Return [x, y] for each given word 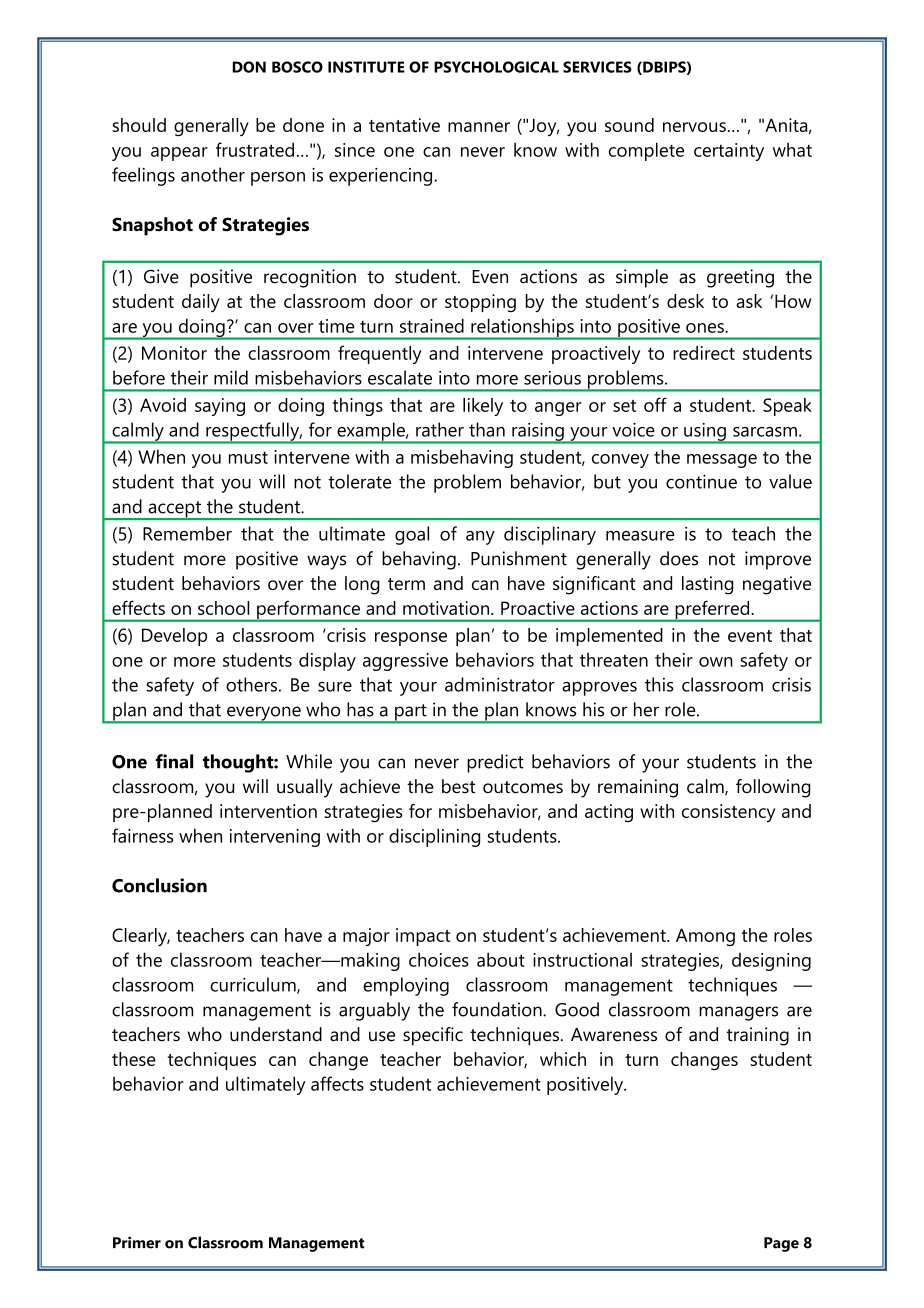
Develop [174, 637]
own [716, 662]
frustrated [255, 149]
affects [337, 1083]
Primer [137, 1242]
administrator [500, 684]
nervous [694, 127]
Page [781, 1244]
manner [479, 127]
